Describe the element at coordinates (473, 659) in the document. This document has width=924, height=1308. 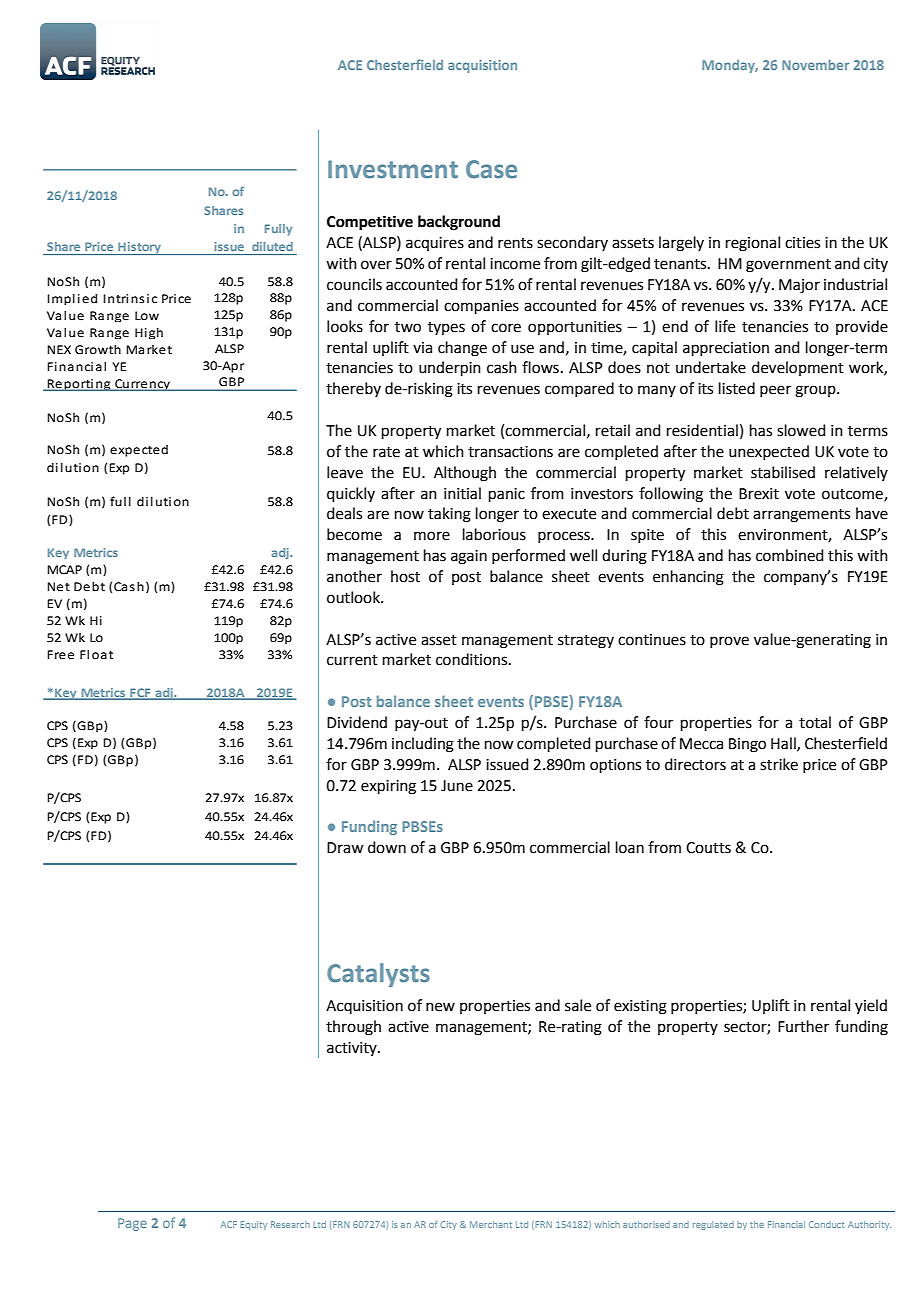
I see `conditions` at that location.
